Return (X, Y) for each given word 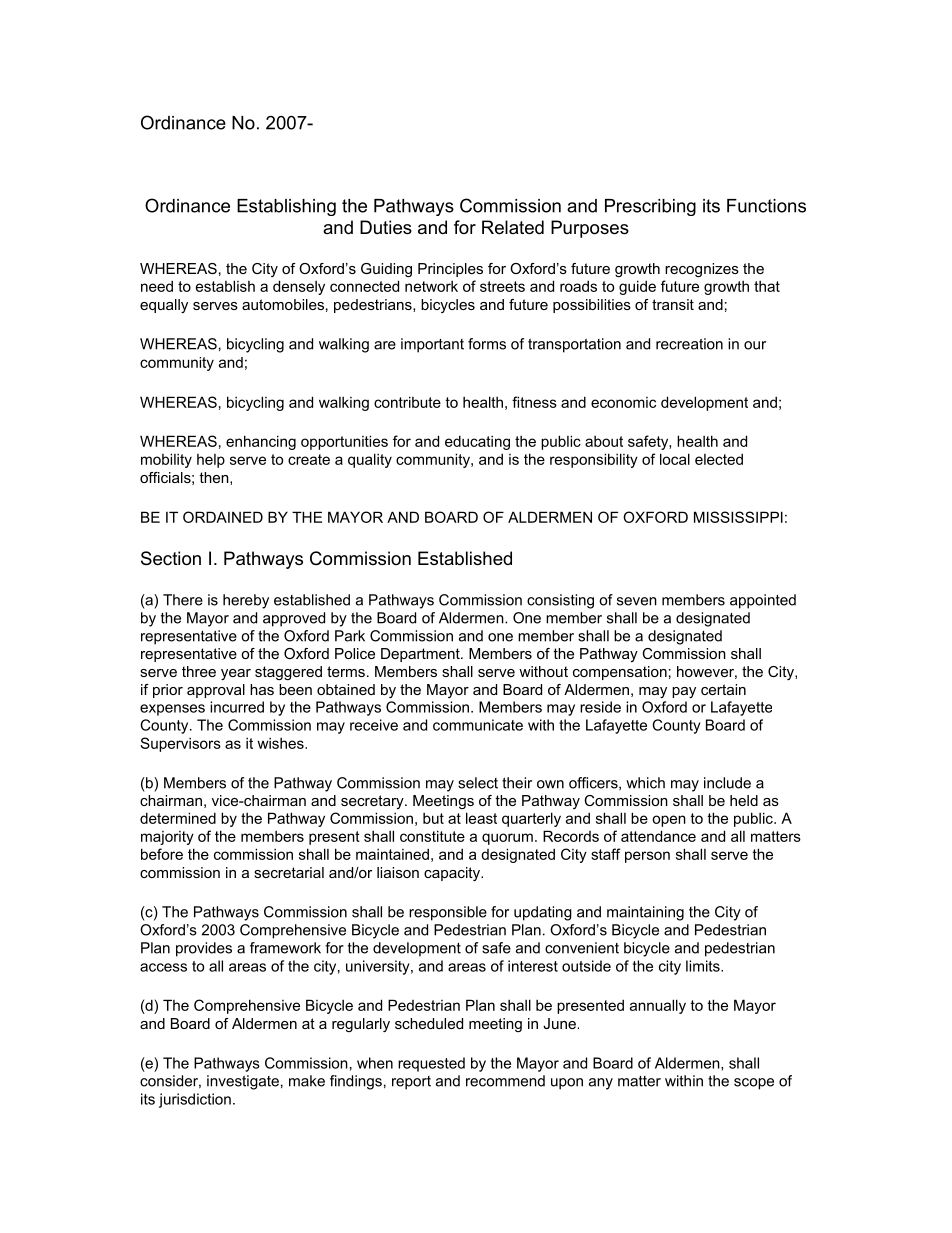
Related (513, 227)
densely (299, 287)
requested (431, 1064)
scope (754, 1084)
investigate (243, 1082)
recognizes (702, 270)
